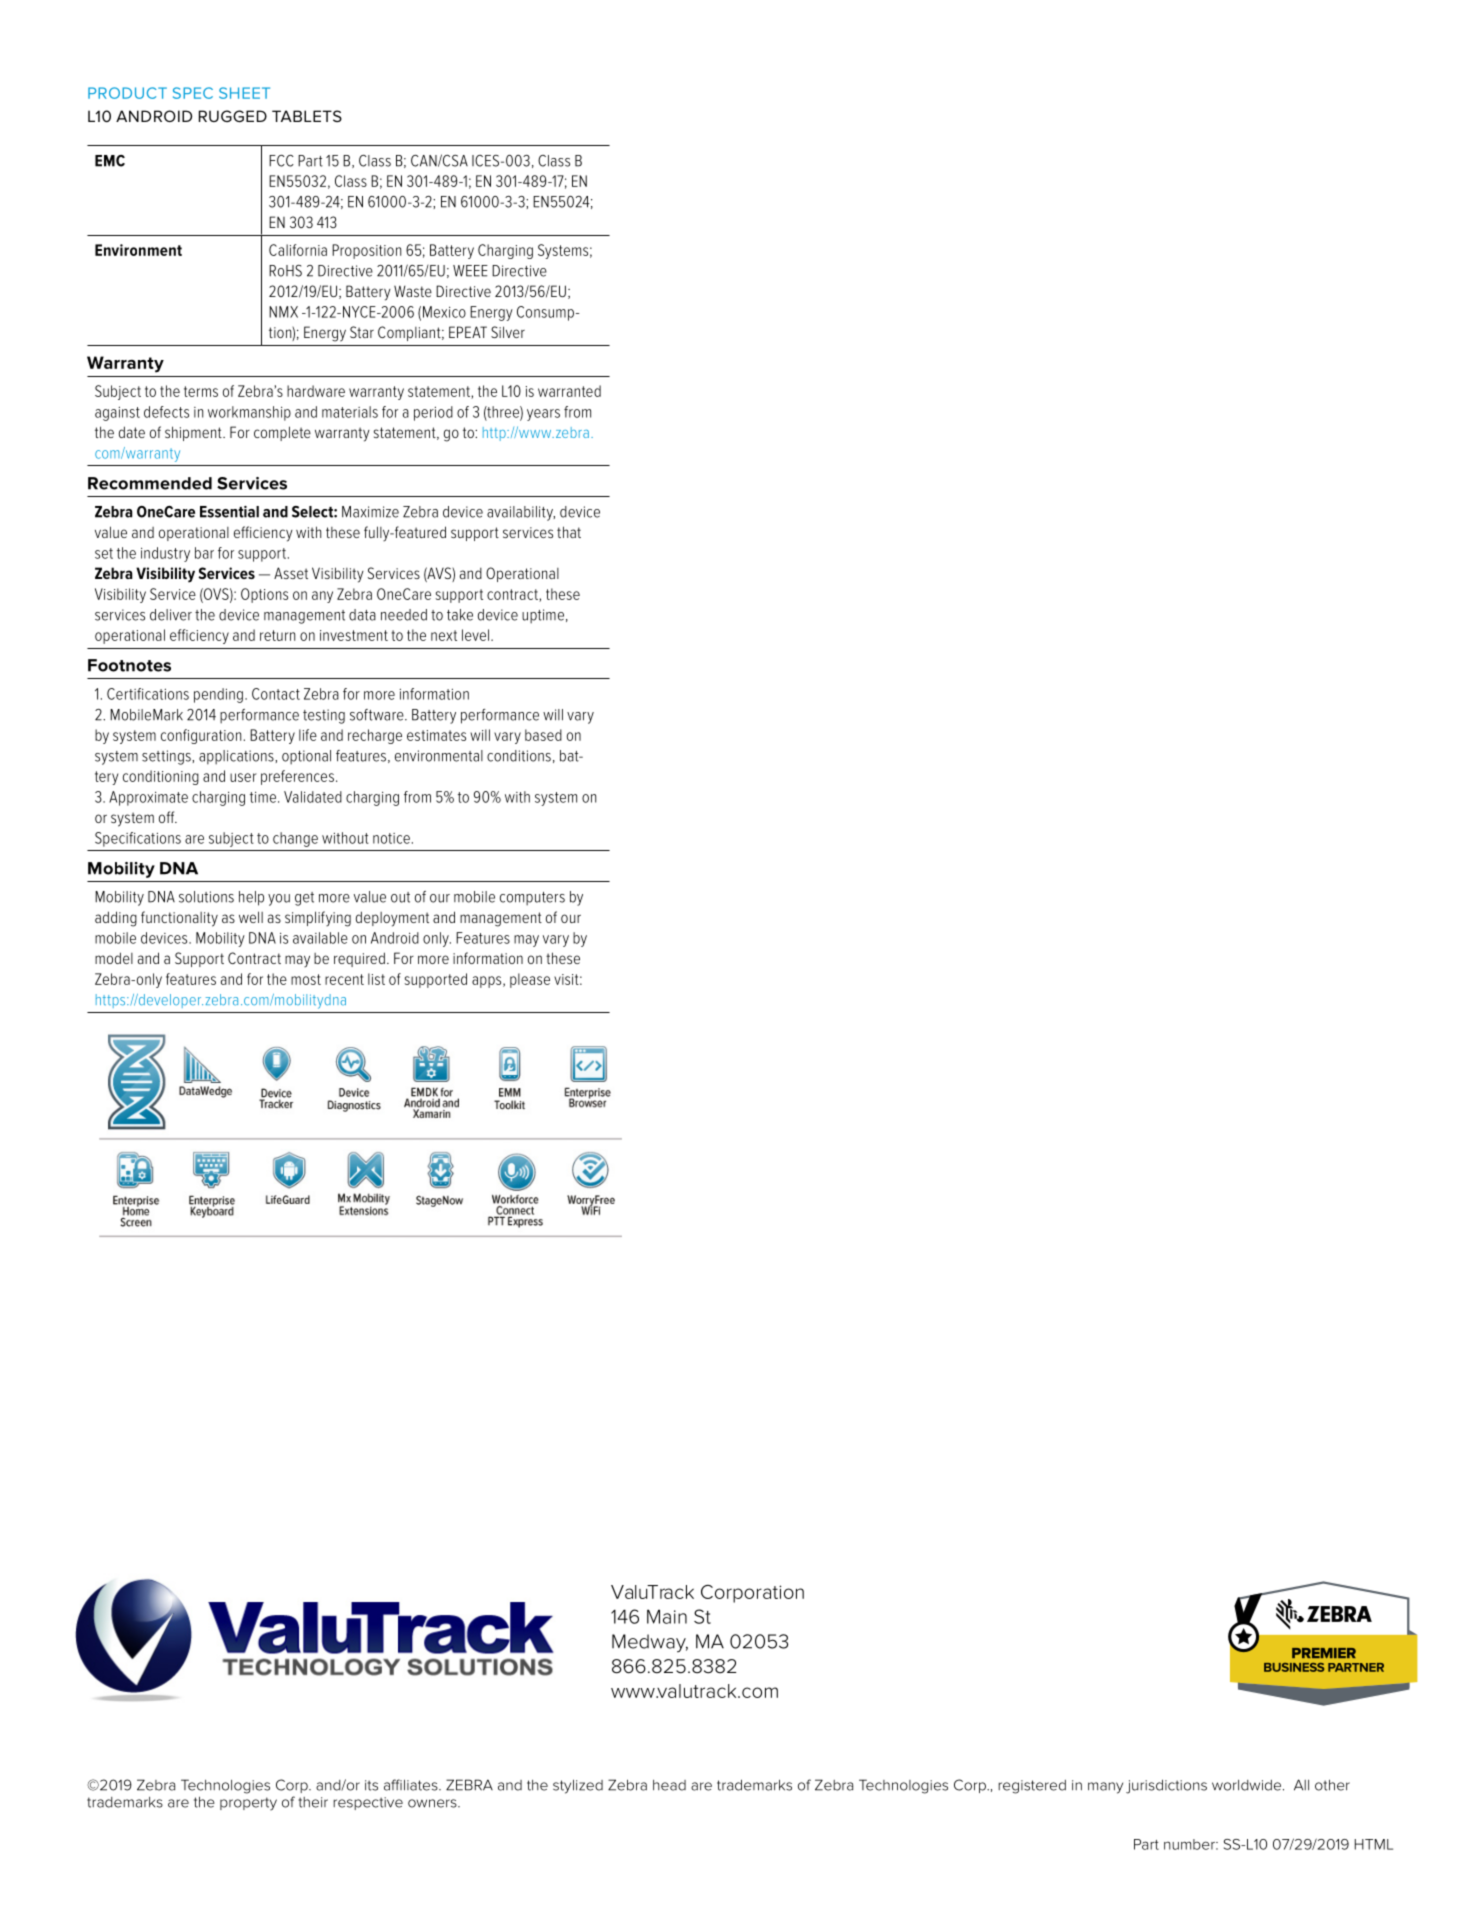  What do you see at coordinates (543, 735) in the page?
I see `based` at bounding box center [543, 735].
